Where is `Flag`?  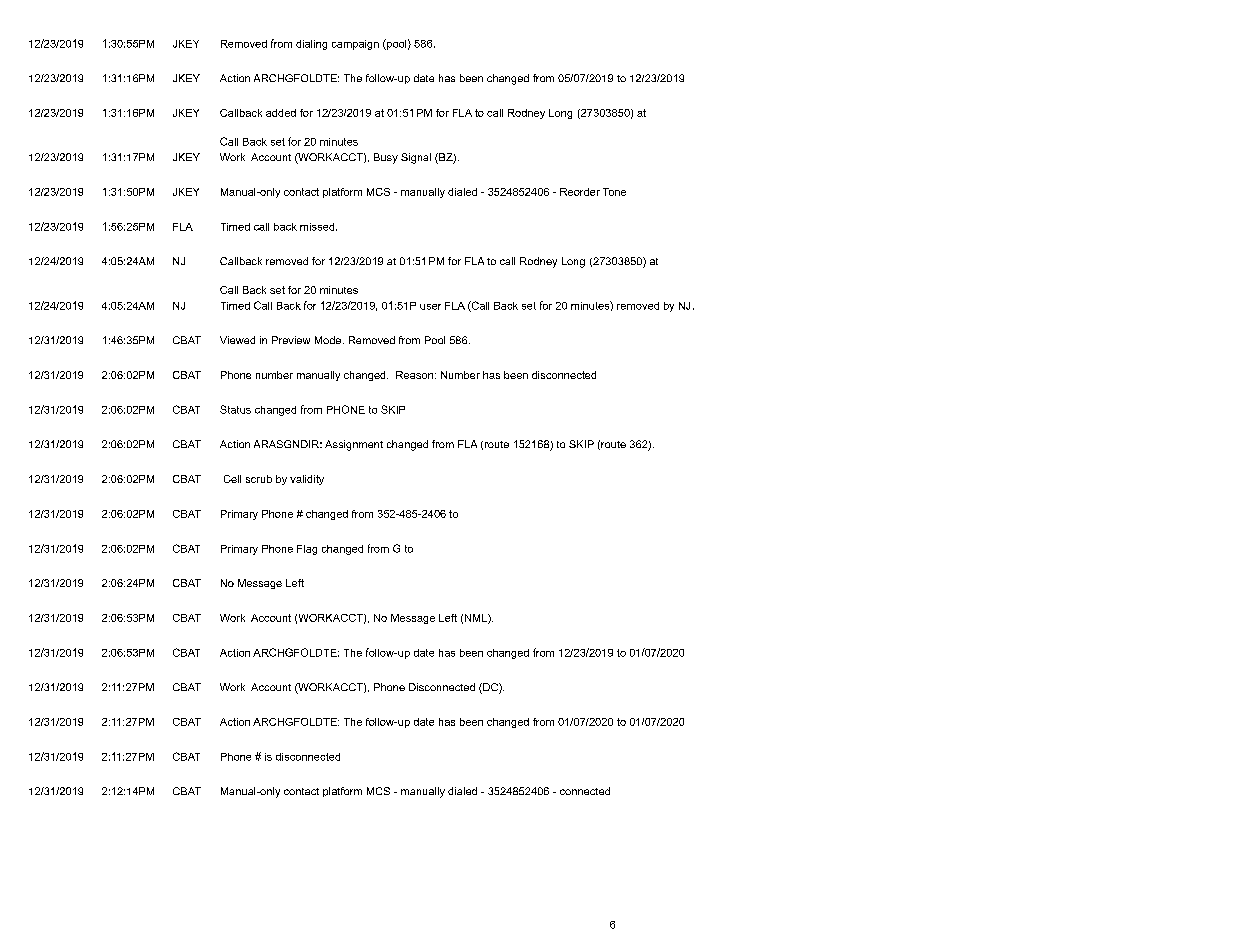 Flag is located at coordinates (307, 550).
